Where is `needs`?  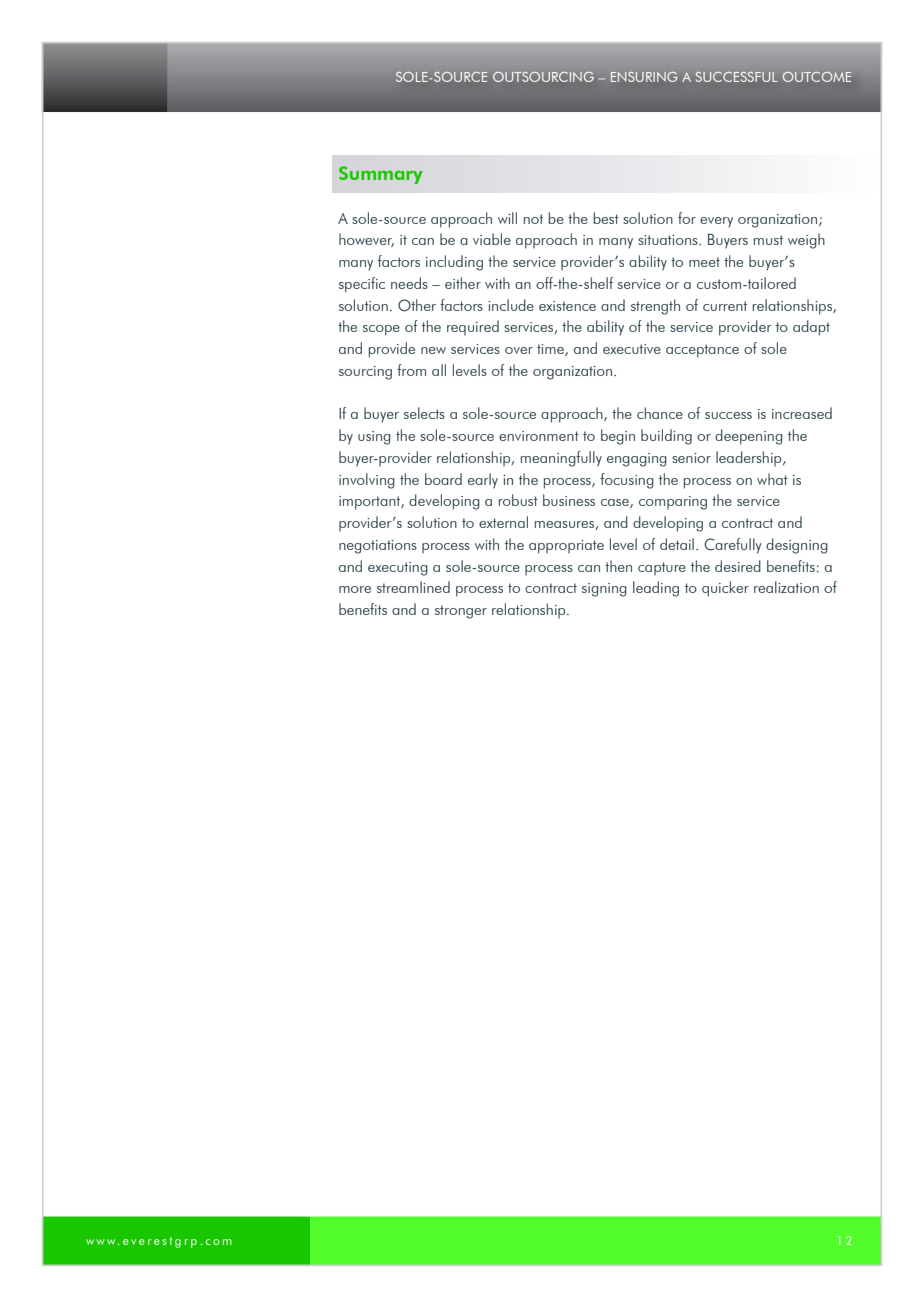
needs is located at coordinates (409, 283).
